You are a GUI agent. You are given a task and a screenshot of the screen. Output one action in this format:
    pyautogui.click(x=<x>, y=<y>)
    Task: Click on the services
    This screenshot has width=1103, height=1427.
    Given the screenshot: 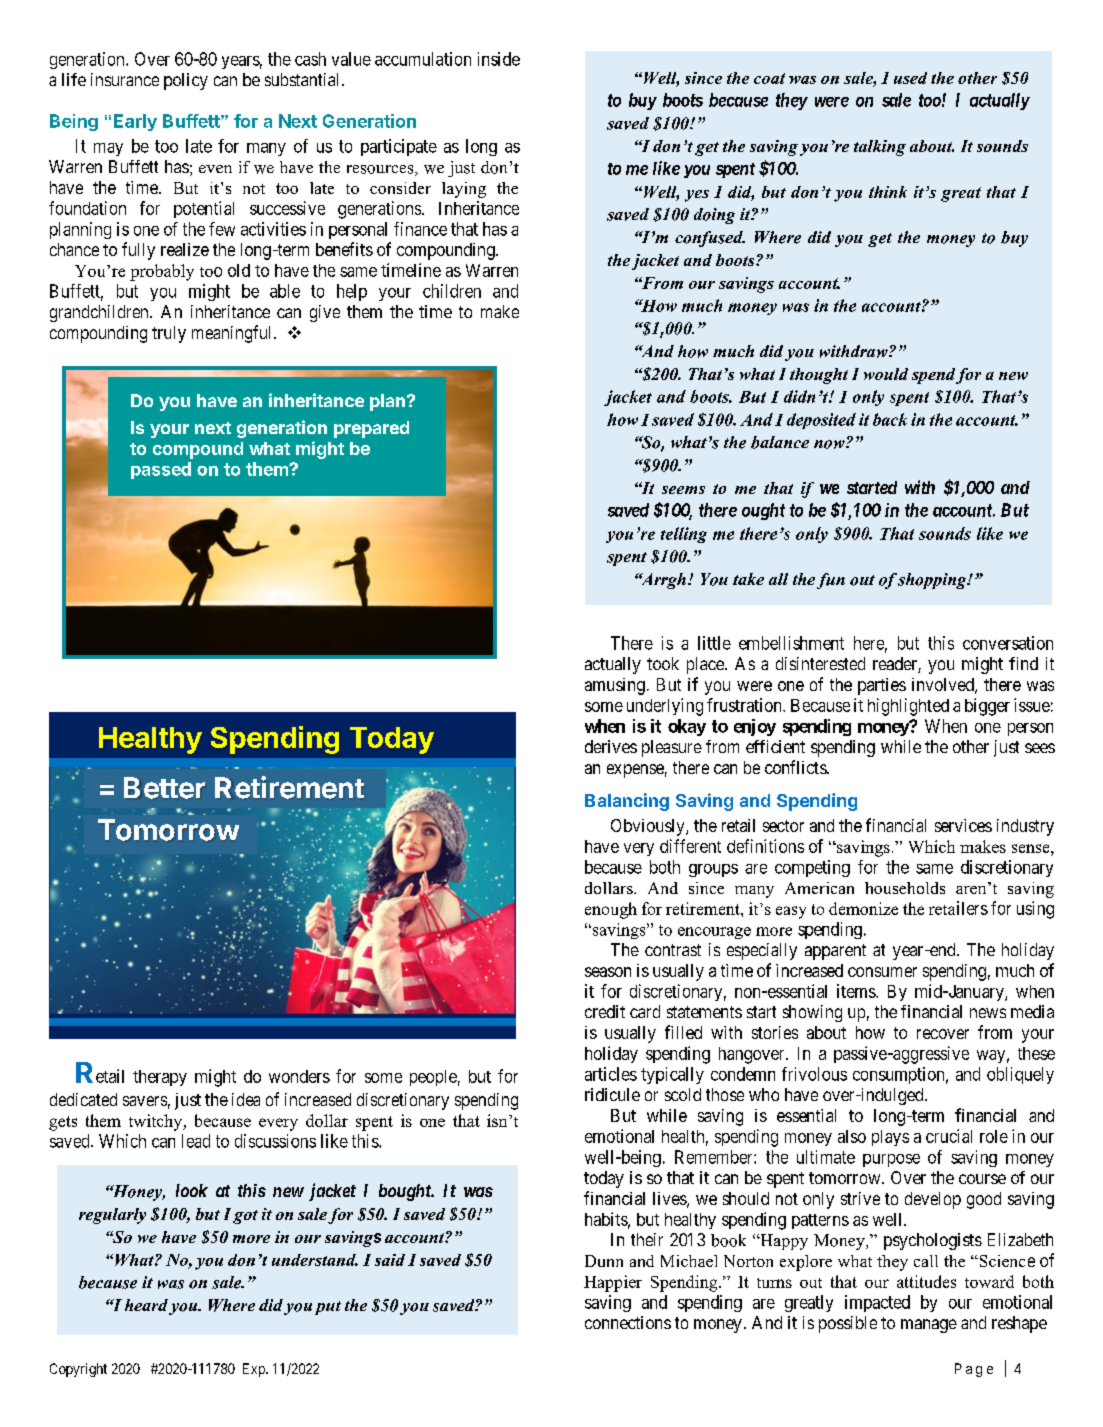 What is the action you would take?
    pyautogui.click(x=963, y=825)
